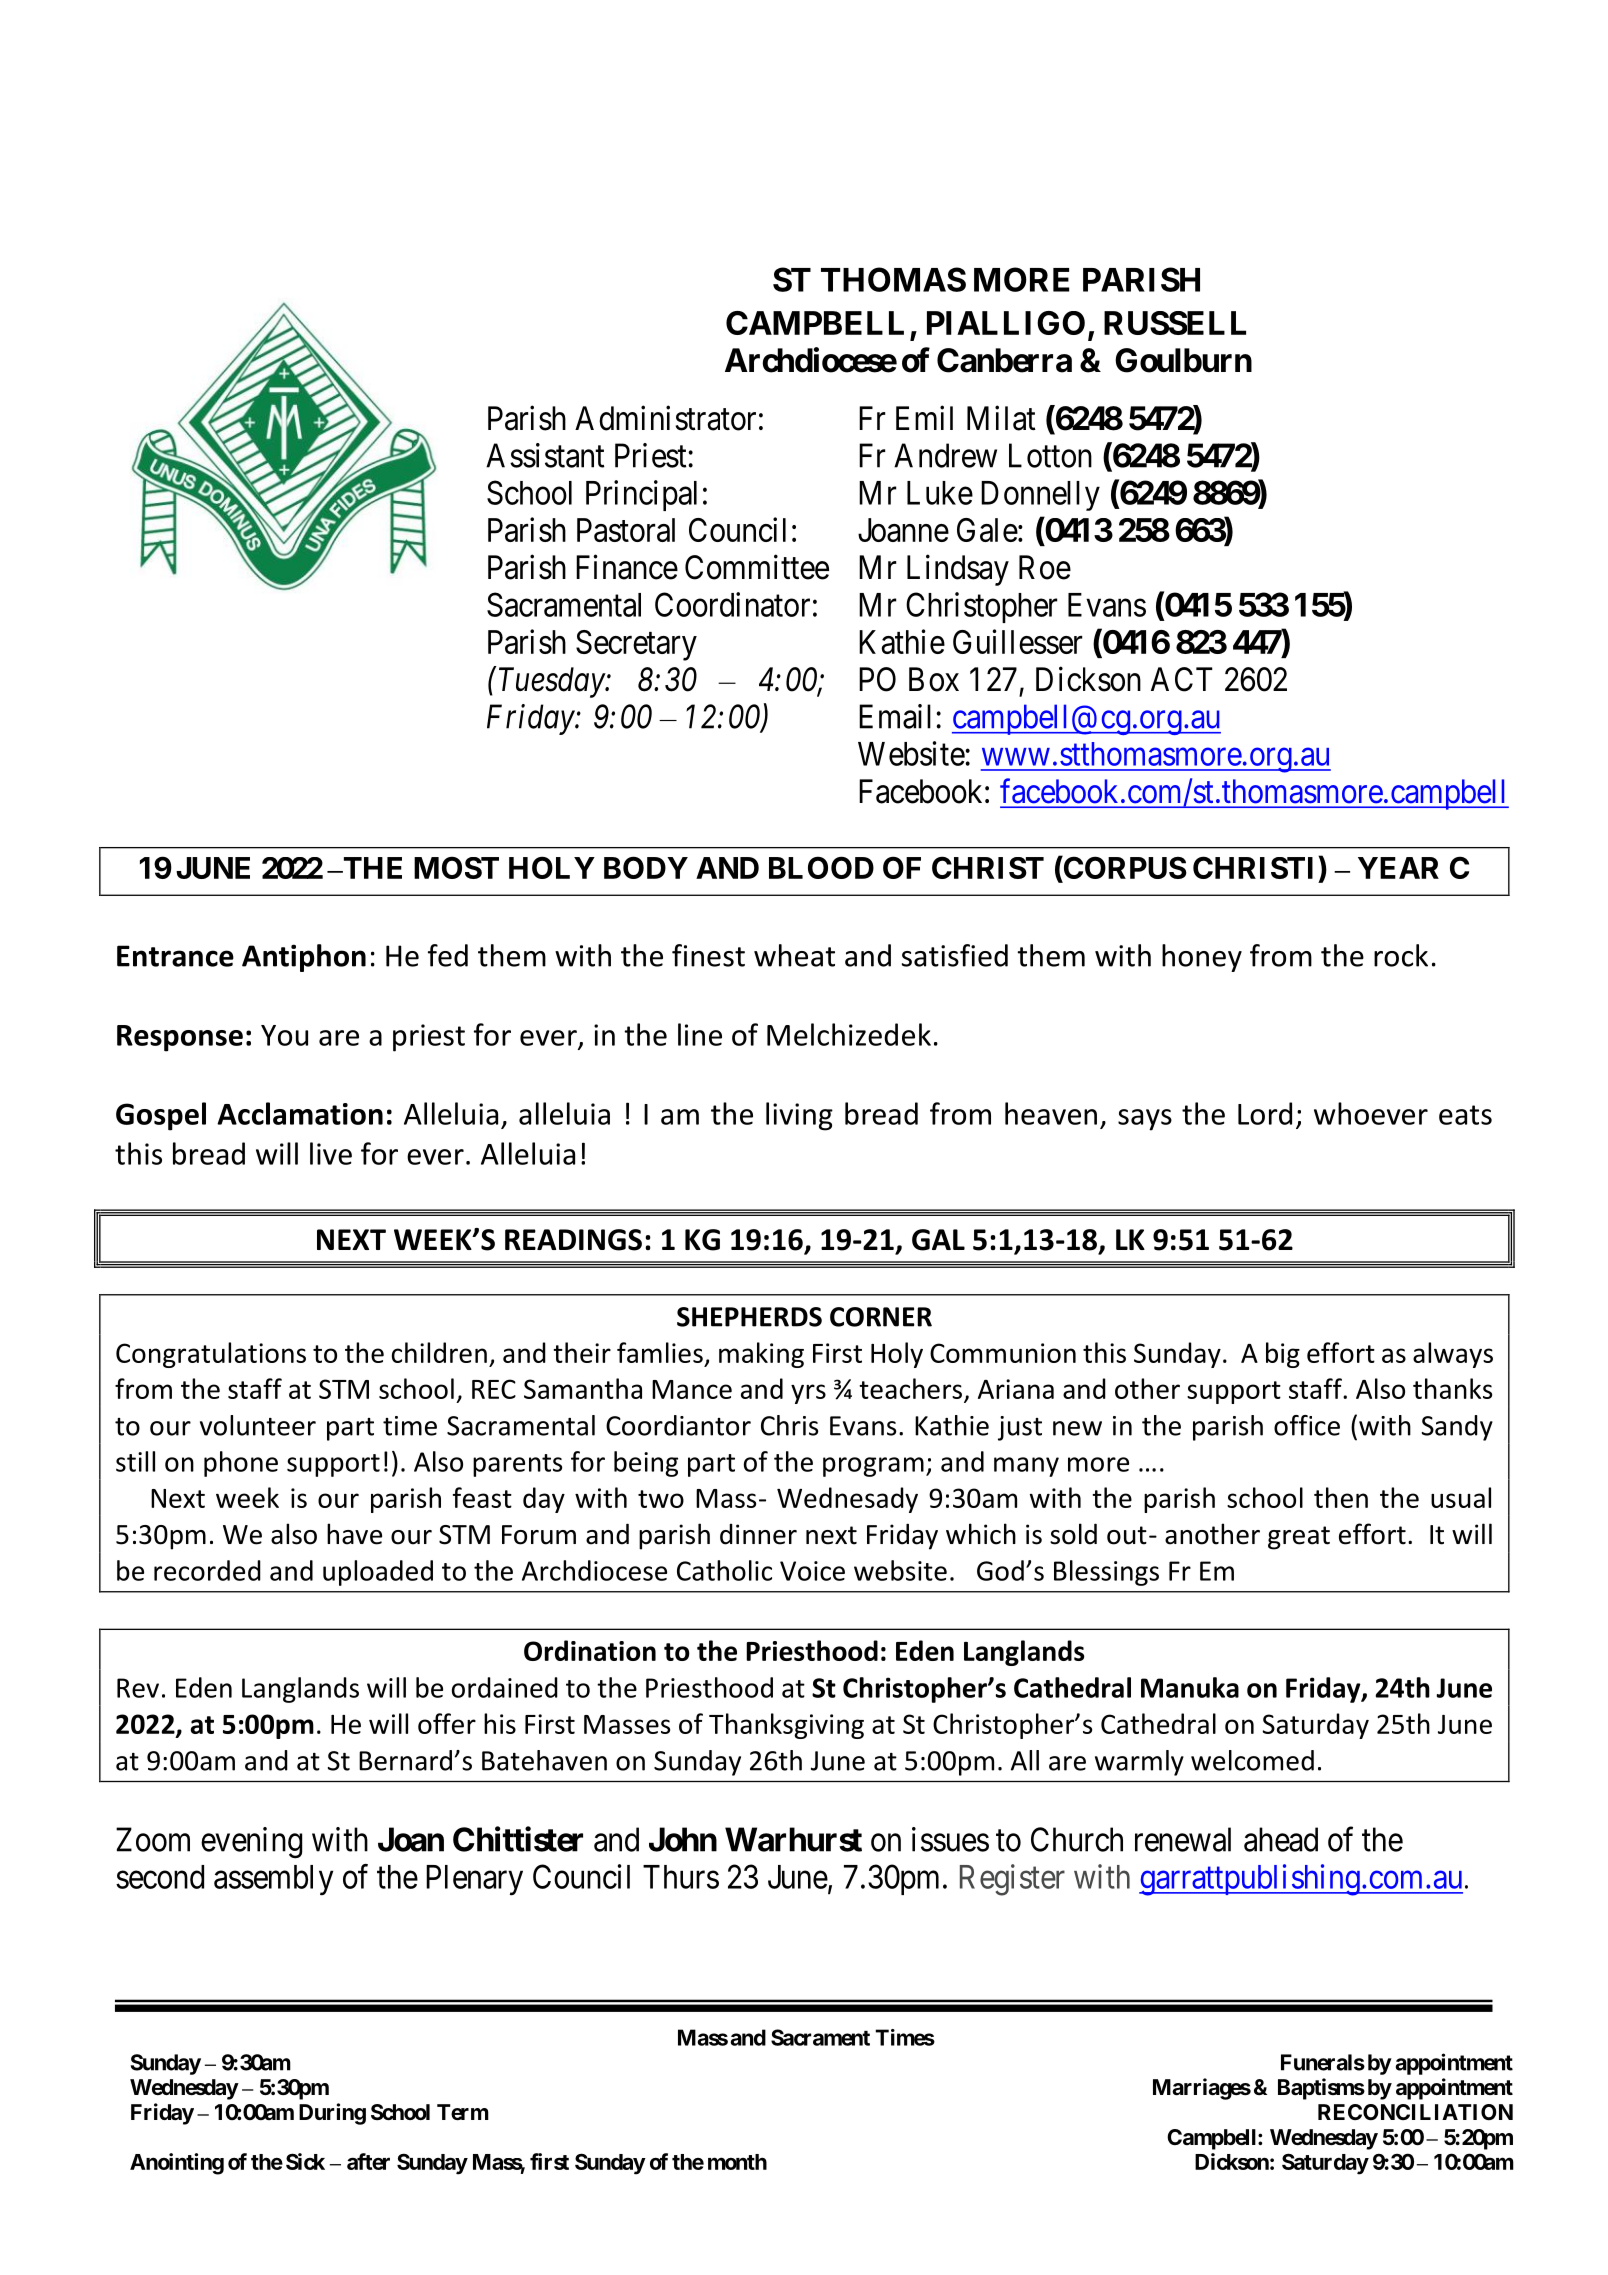 The image size is (1608, 2275). Describe the element at coordinates (924, 417) in the page. I see `Emil` at that location.
